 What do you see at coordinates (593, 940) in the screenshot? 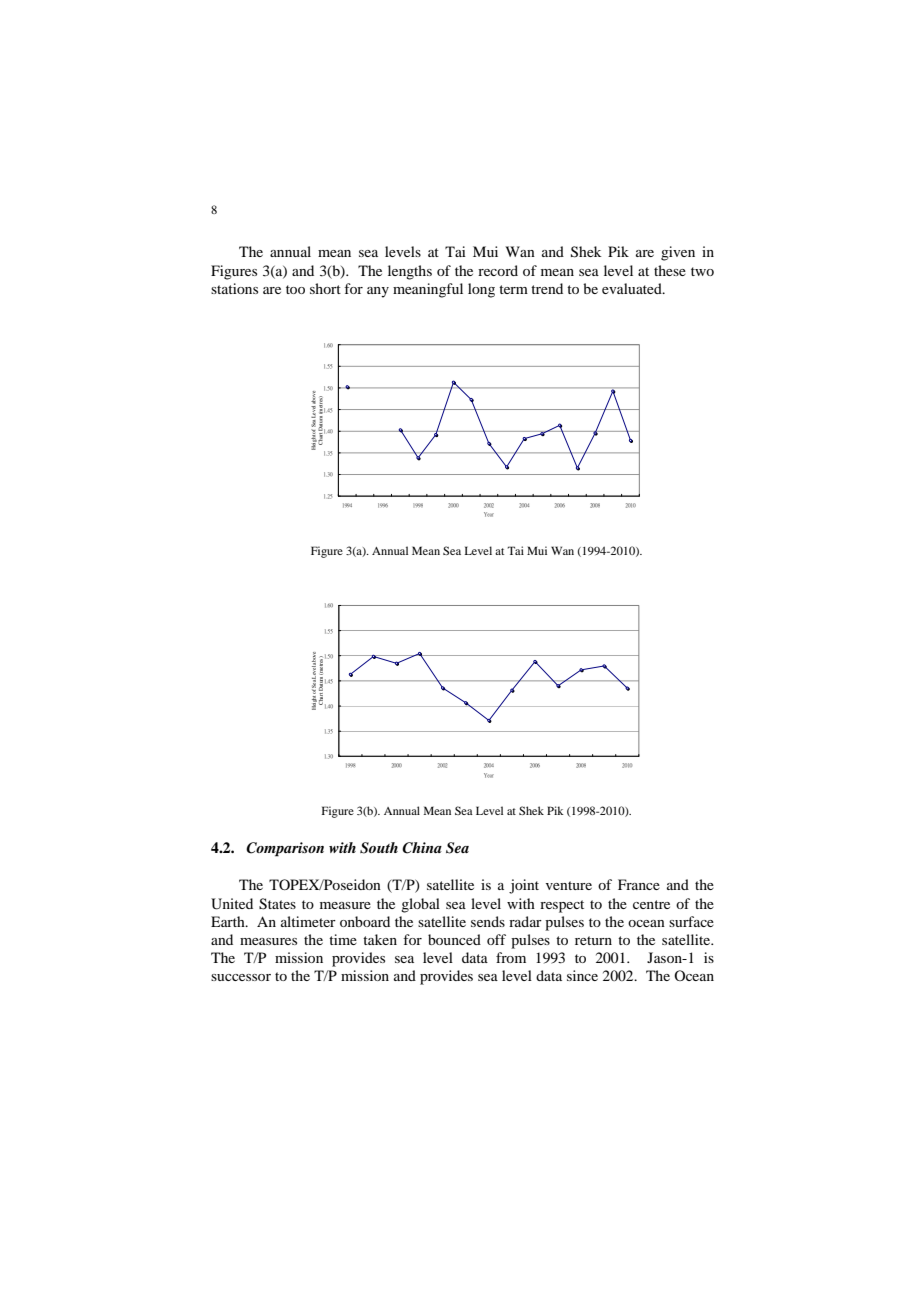
I see `return` at bounding box center [593, 940].
